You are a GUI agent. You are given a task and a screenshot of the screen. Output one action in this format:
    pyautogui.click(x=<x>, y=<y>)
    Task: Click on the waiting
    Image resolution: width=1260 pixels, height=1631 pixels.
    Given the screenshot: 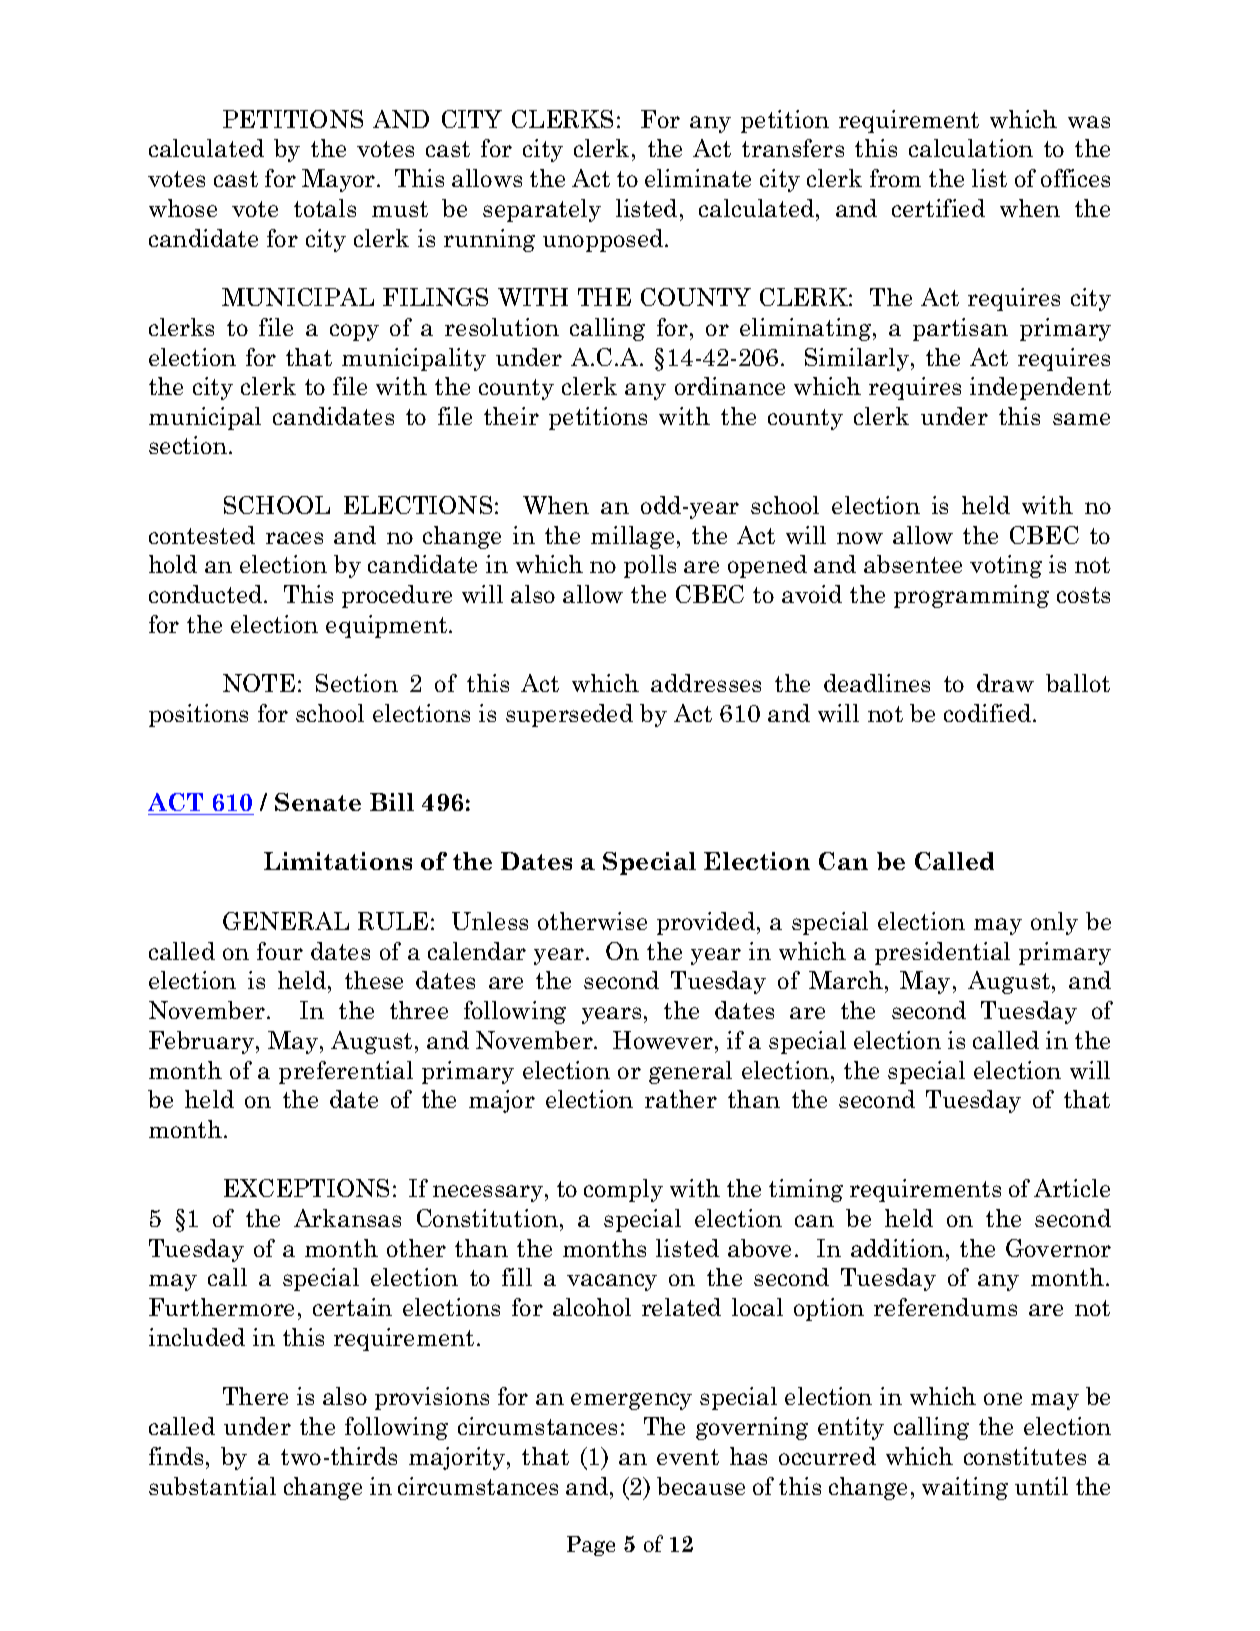 What is the action you would take?
    pyautogui.click(x=965, y=1488)
